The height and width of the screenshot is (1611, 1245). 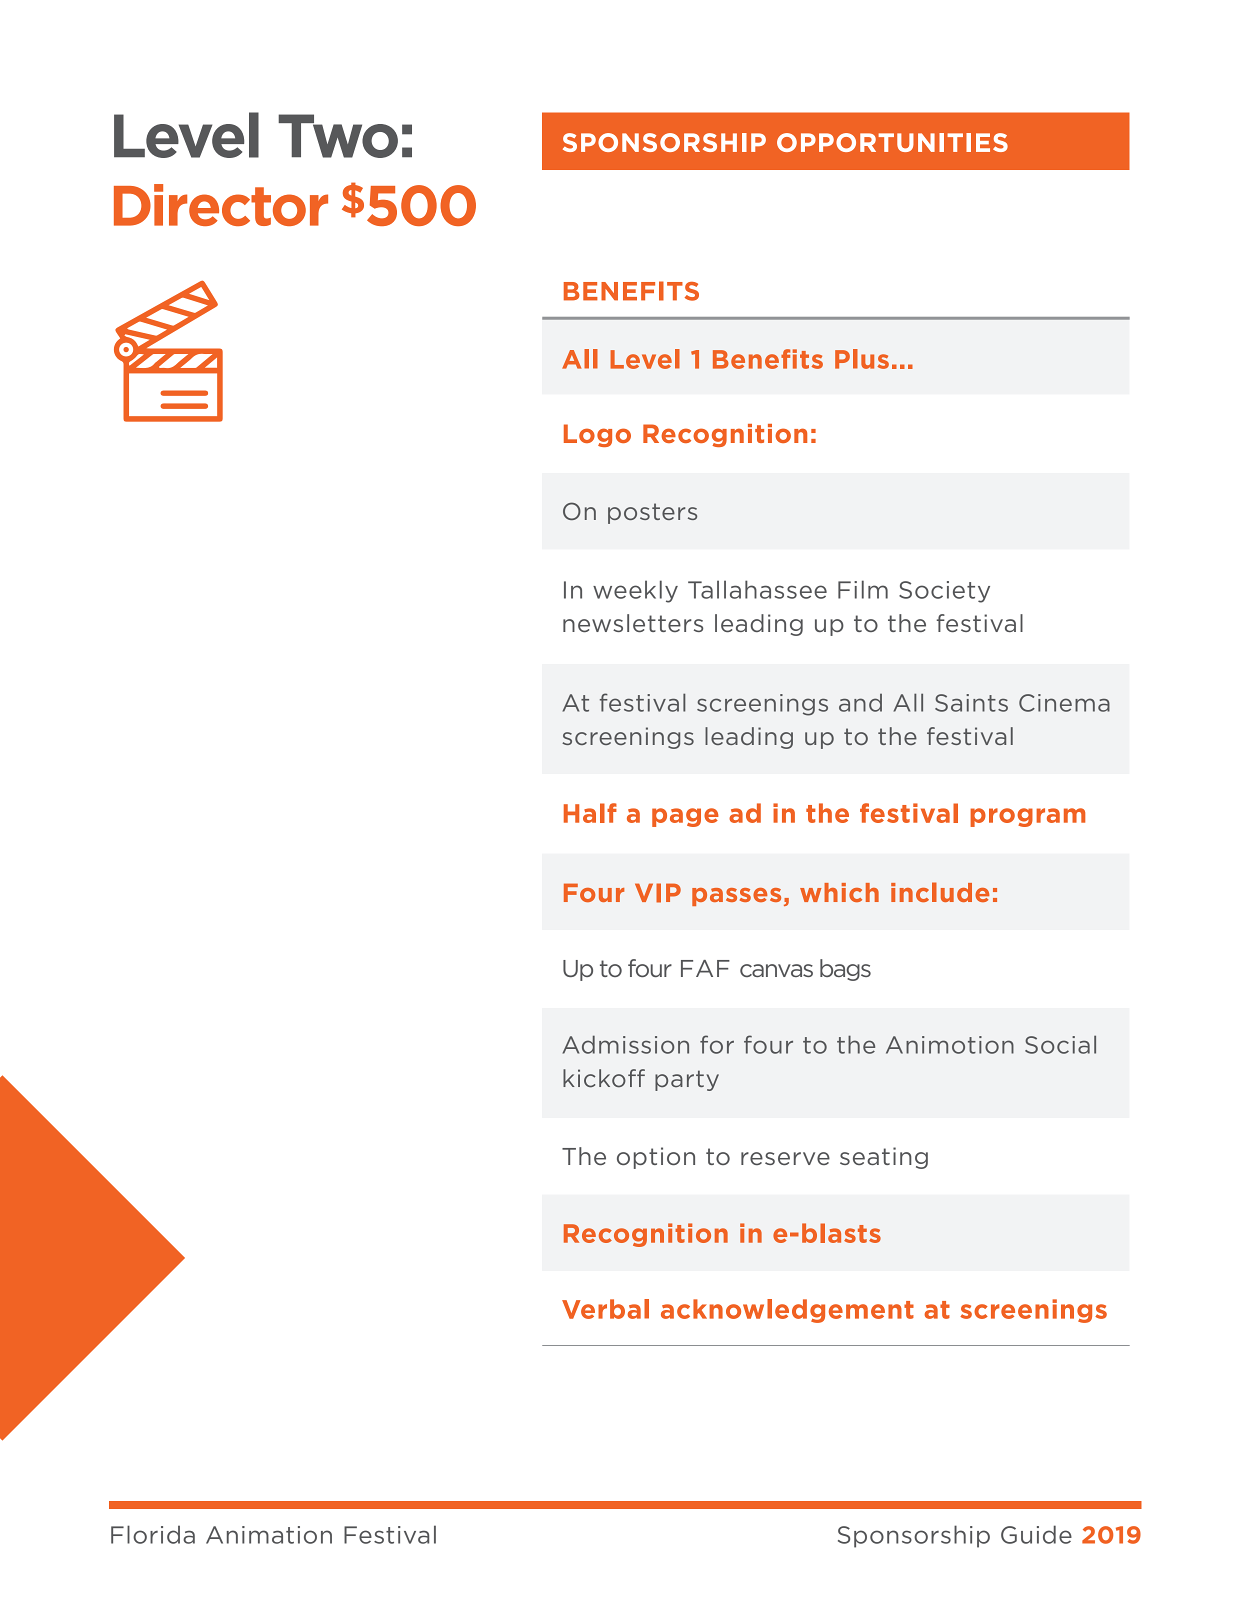 What do you see at coordinates (685, 817) in the screenshot?
I see `page` at bounding box center [685, 817].
